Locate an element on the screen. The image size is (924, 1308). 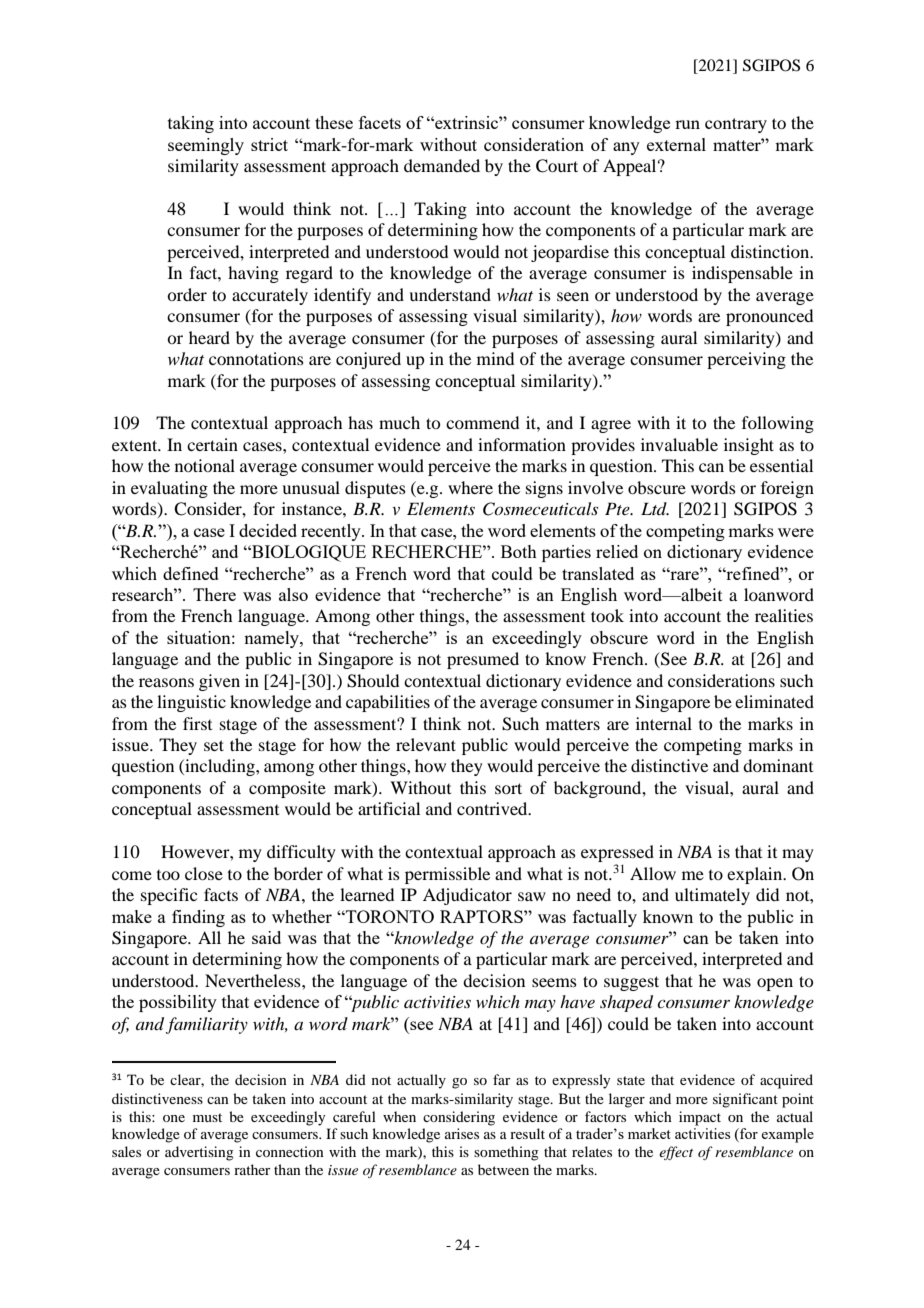
commend is located at coordinates (482, 422).
